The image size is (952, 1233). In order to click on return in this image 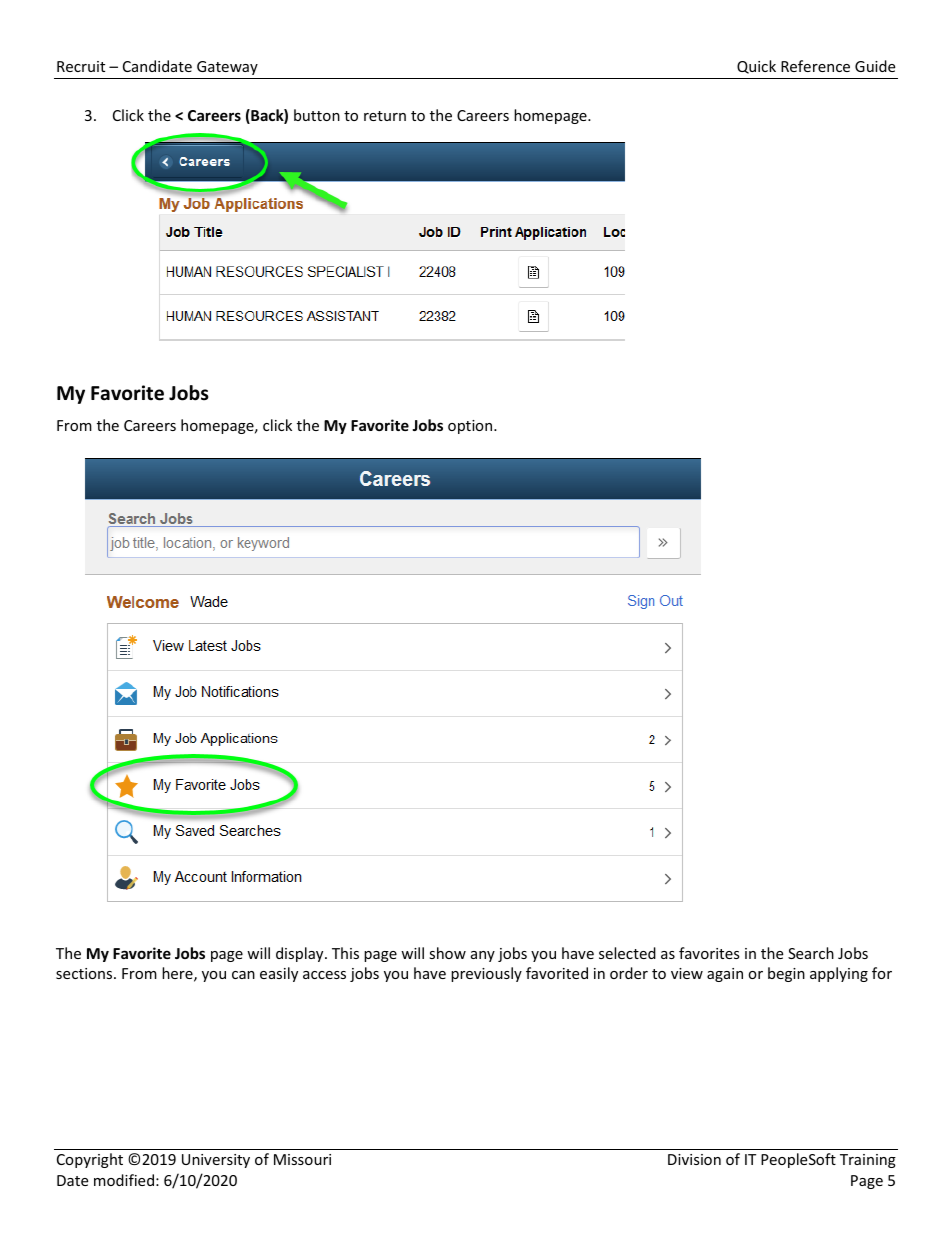, I will do `click(385, 116)`.
